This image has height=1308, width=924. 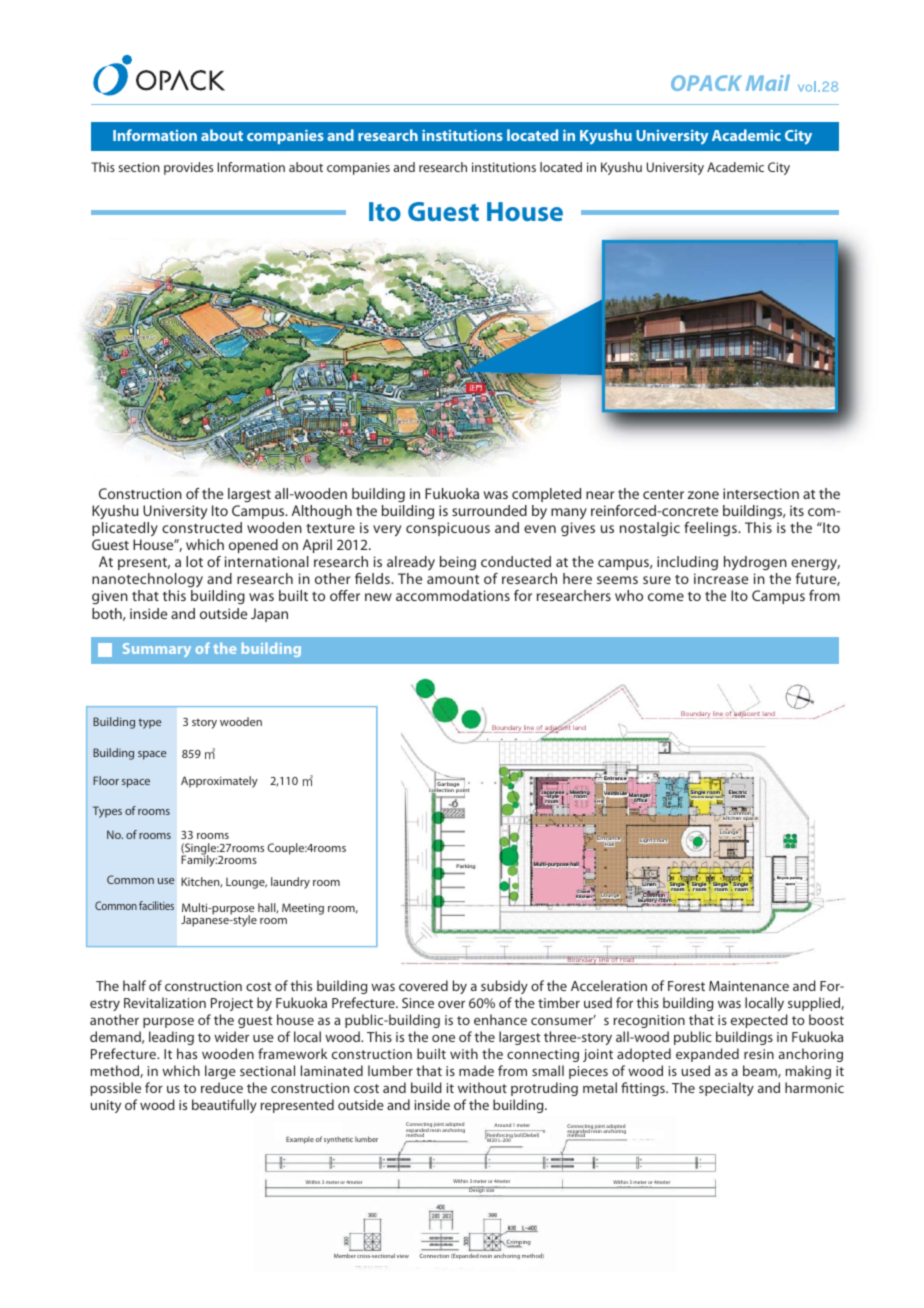 I want to click on accommodations, so click(x=453, y=595).
